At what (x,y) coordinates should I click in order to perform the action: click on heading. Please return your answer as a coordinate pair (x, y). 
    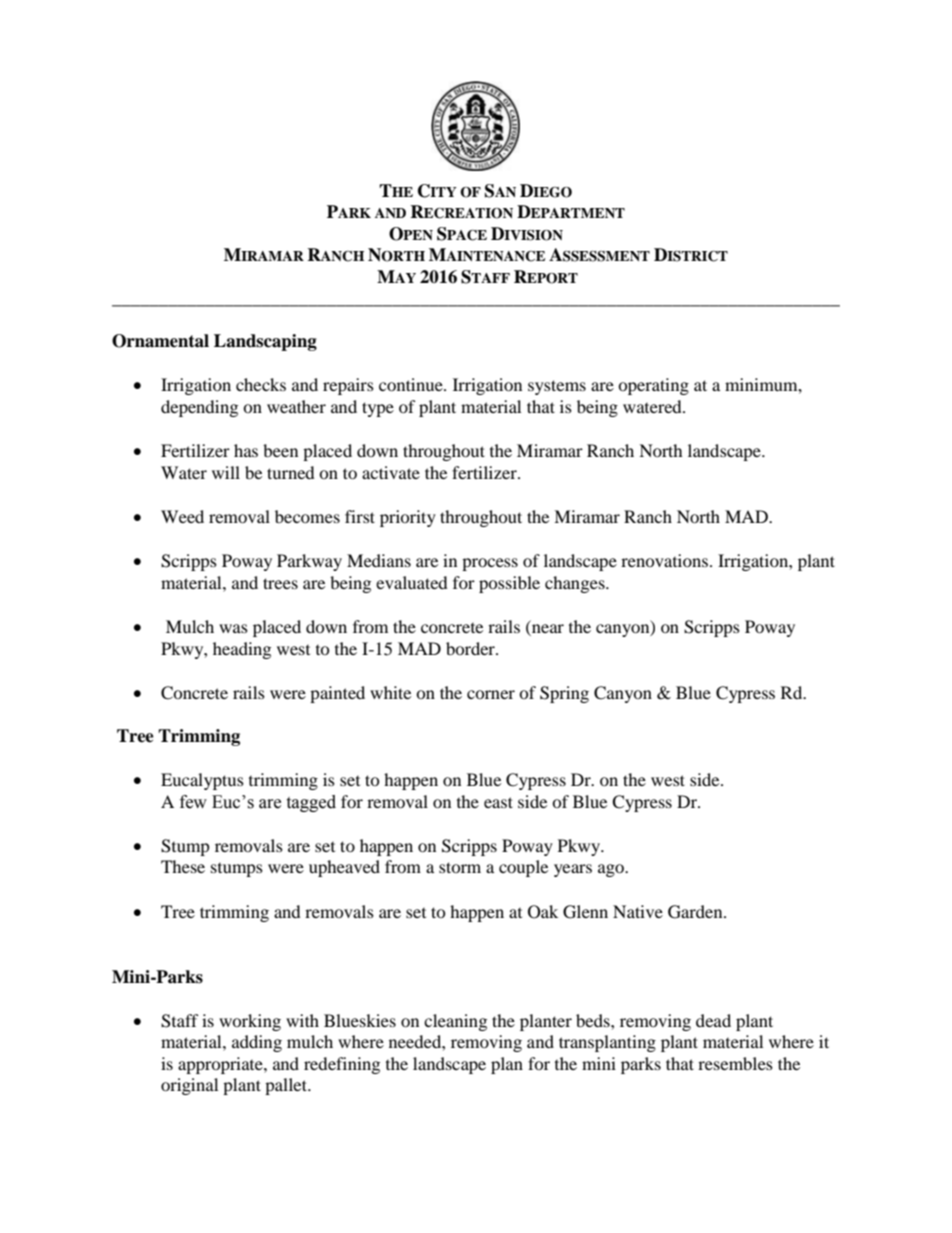
    Looking at the image, I should click on (242, 650).
